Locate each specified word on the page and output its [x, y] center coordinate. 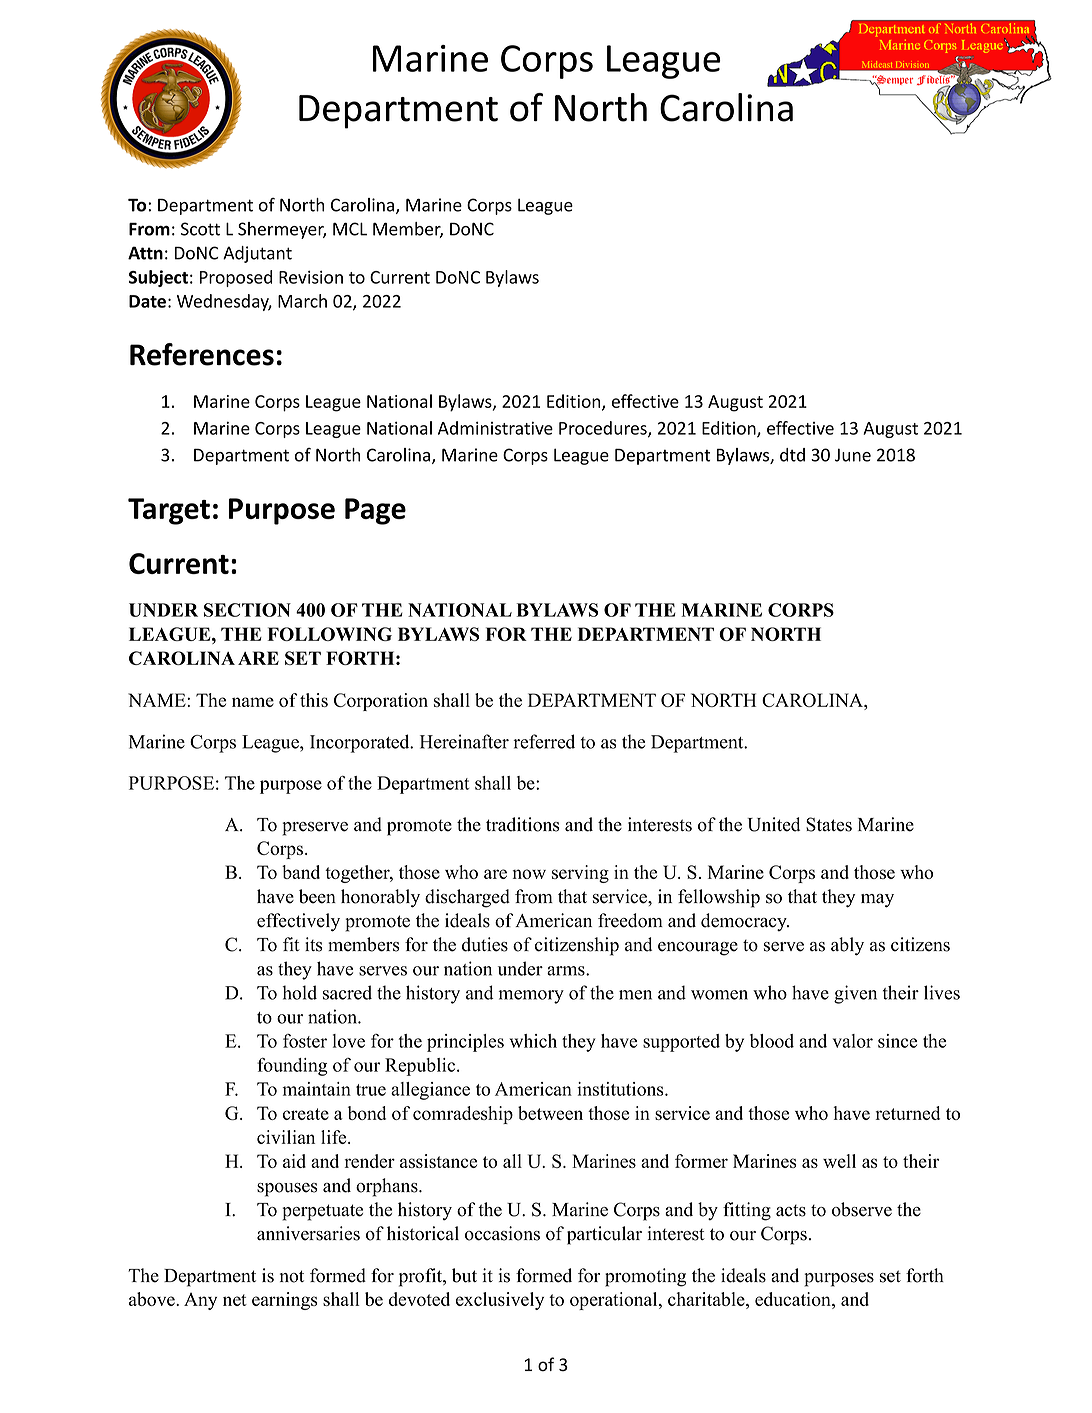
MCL [350, 229]
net [235, 1300]
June [853, 455]
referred [544, 741]
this [314, 700]
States [829, 824]
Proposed [236, 278]
